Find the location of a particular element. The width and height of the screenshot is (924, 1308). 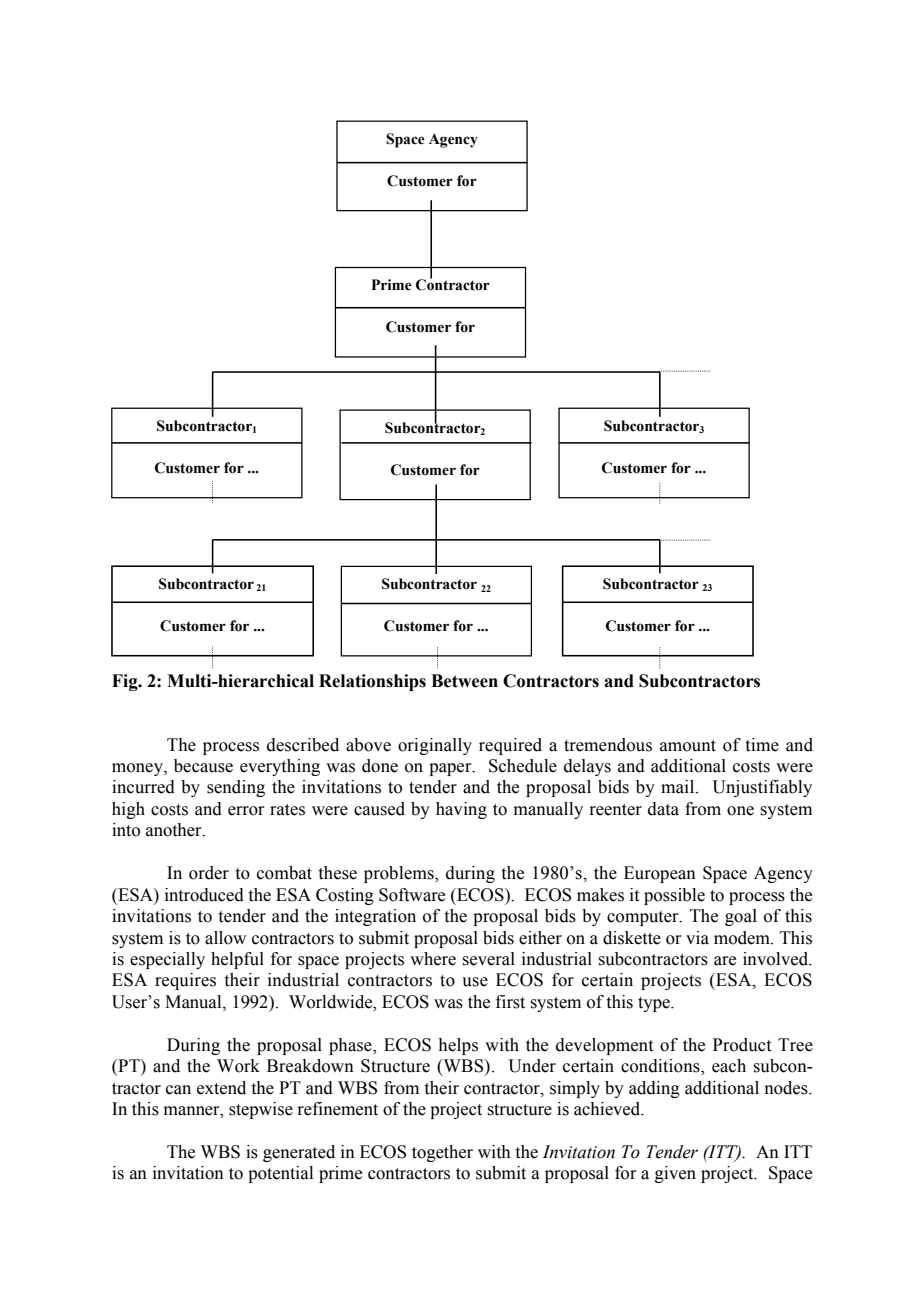

together is located at coordinates (442, 1153).
